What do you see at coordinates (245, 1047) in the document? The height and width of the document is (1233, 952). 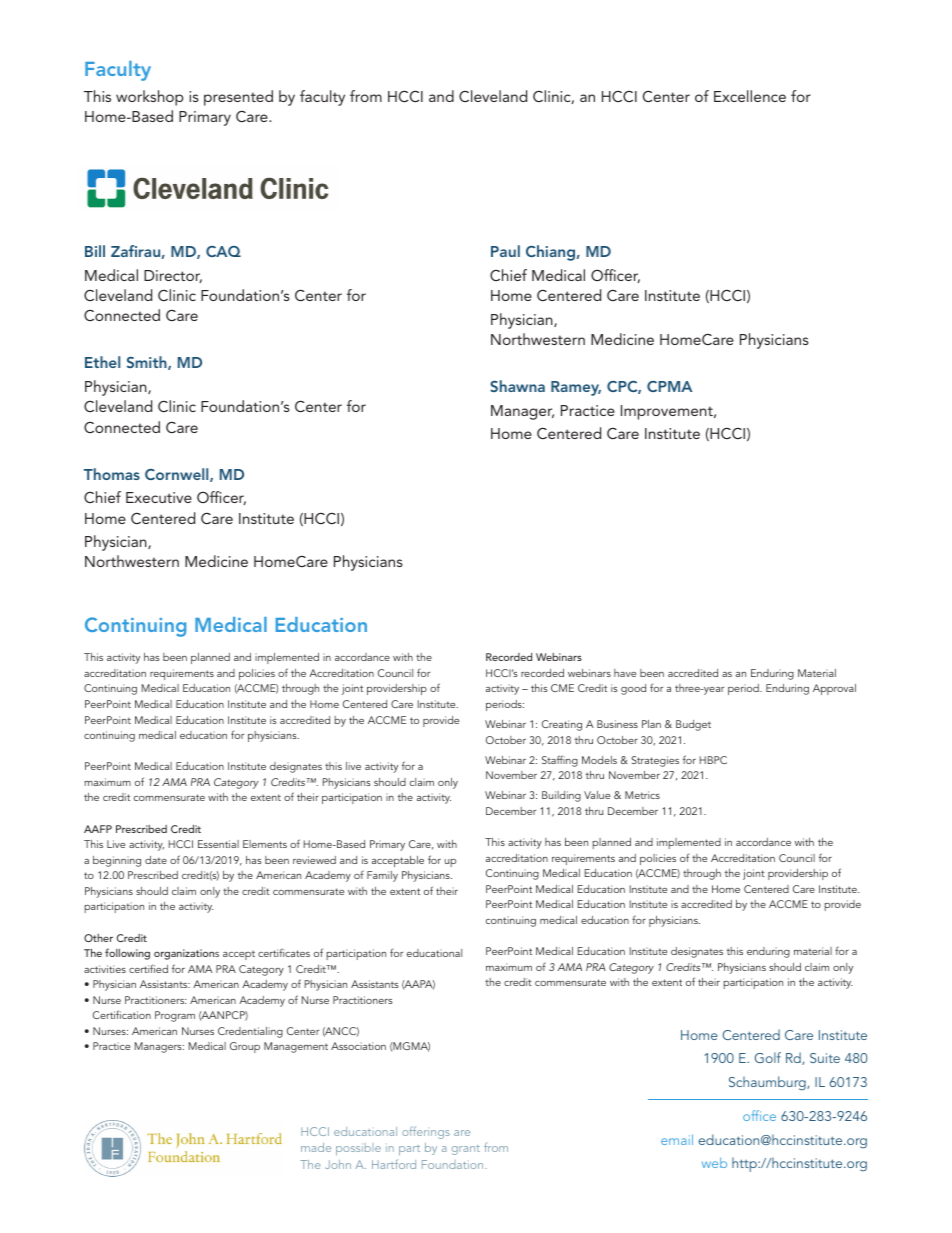 I see `Group` at bounding box center [245, 1047].
